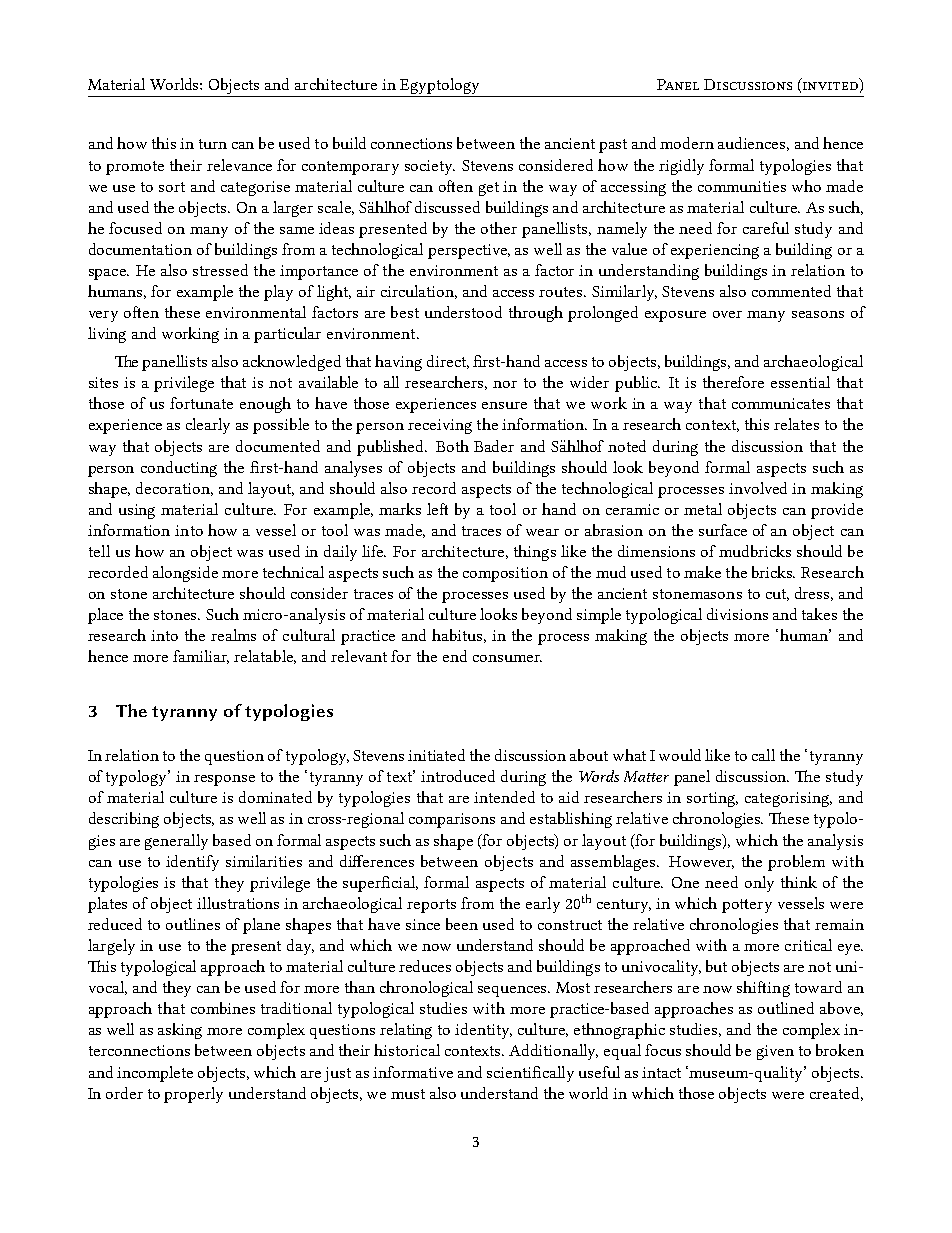 The width and height of the image is (952, 1233). Describe the element at coordinates (185, 574) in the image. I see `alongside` at that location.
